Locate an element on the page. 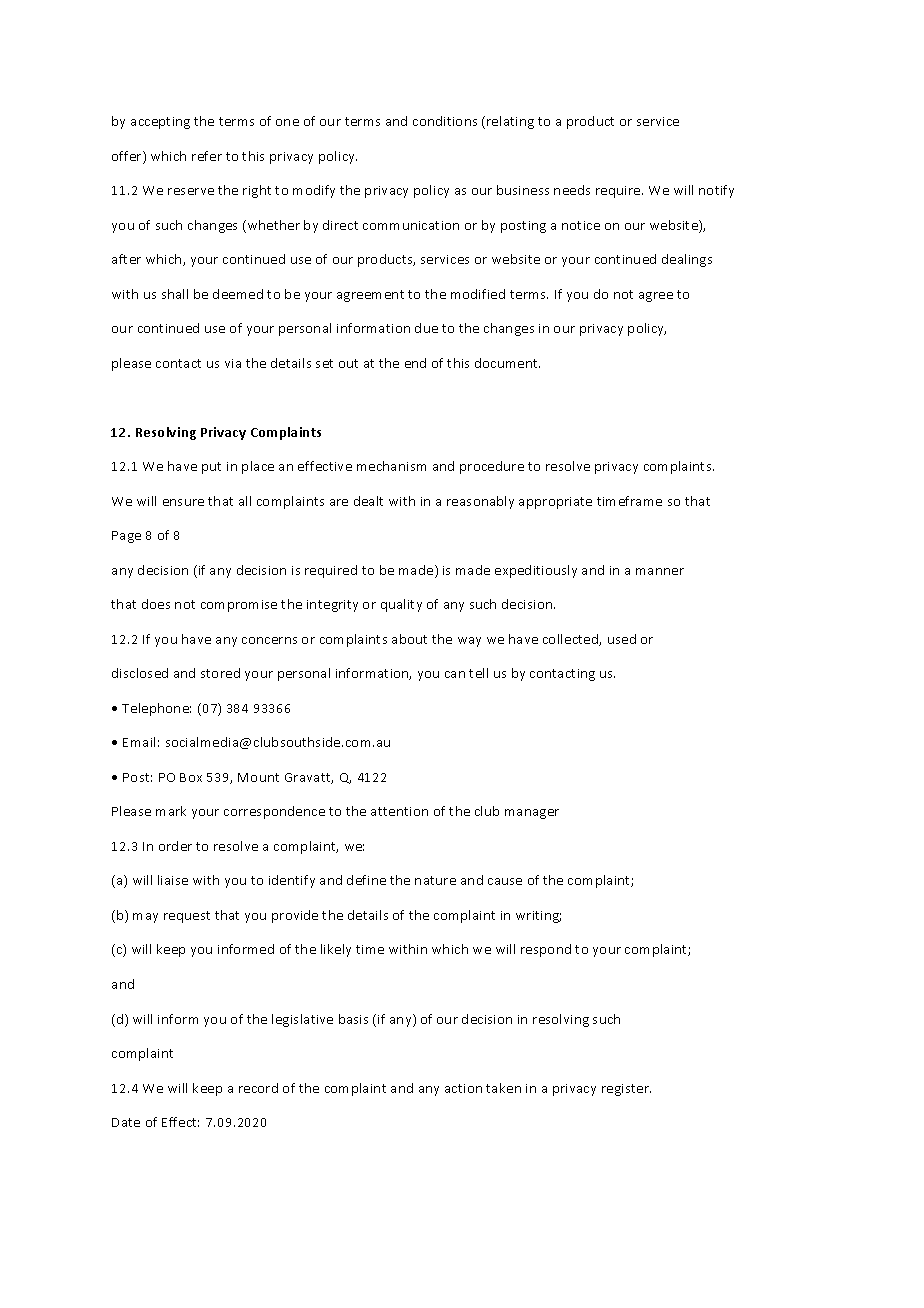 The image size is (924, 1308). record is located at coordinates (258, 1088).
